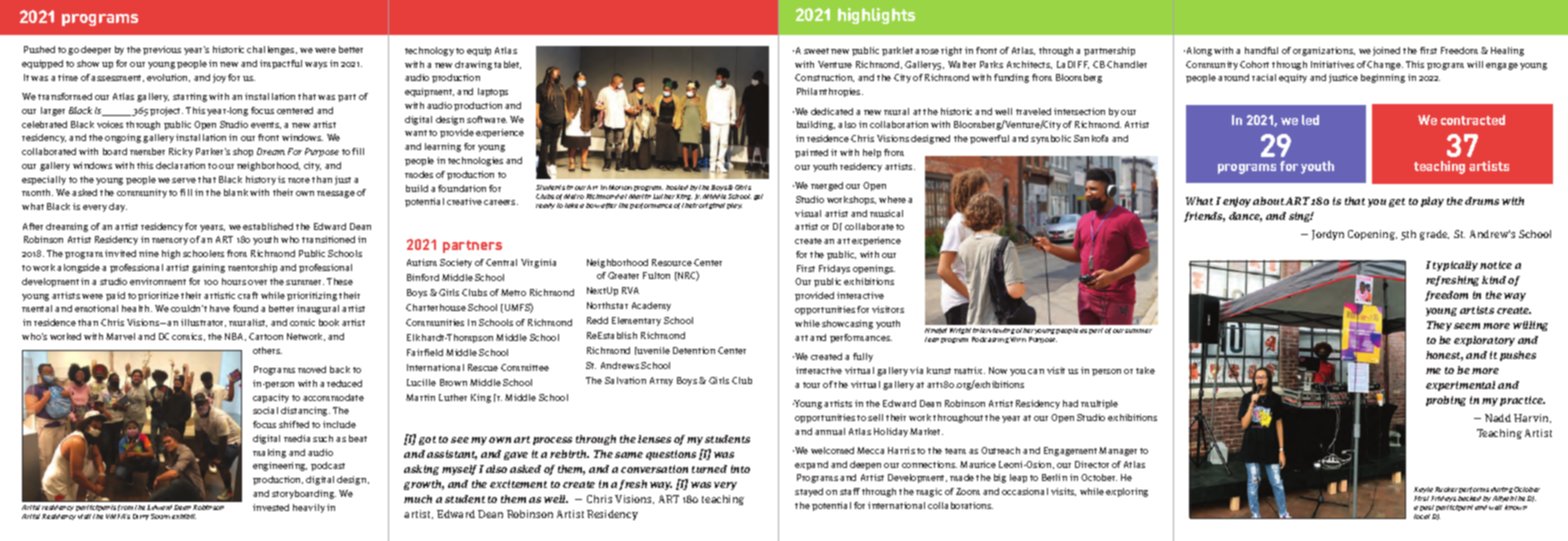 The width and height of the screenshot is (1568, 541). I want to click on merged, so click(827, 186).
